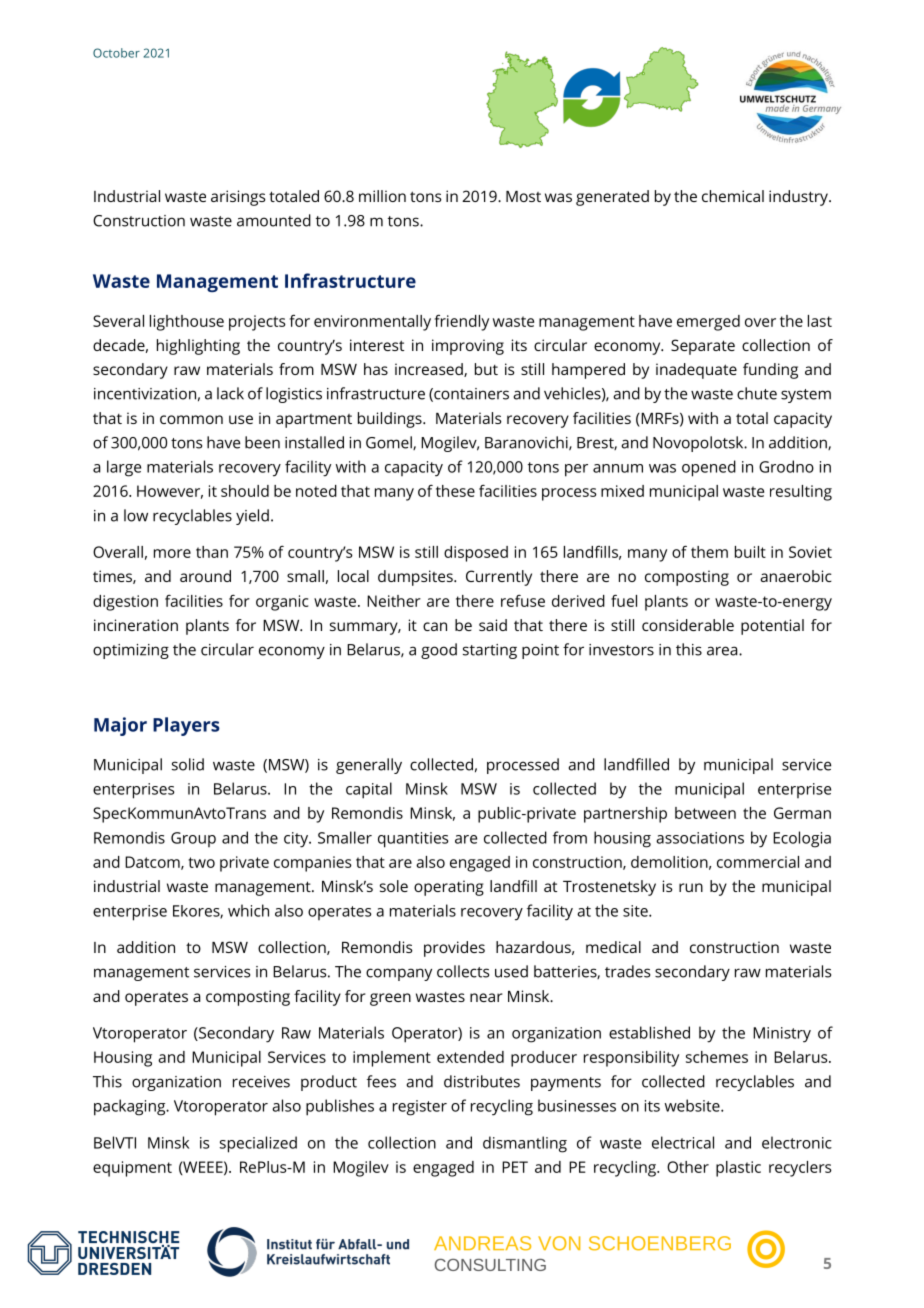 Image resolution: width=924 pixels, height=1308 pixels. What do you see at coordinates (468, 347) in the screenshot?
I see `improving` at bounding box center [468, 347].
